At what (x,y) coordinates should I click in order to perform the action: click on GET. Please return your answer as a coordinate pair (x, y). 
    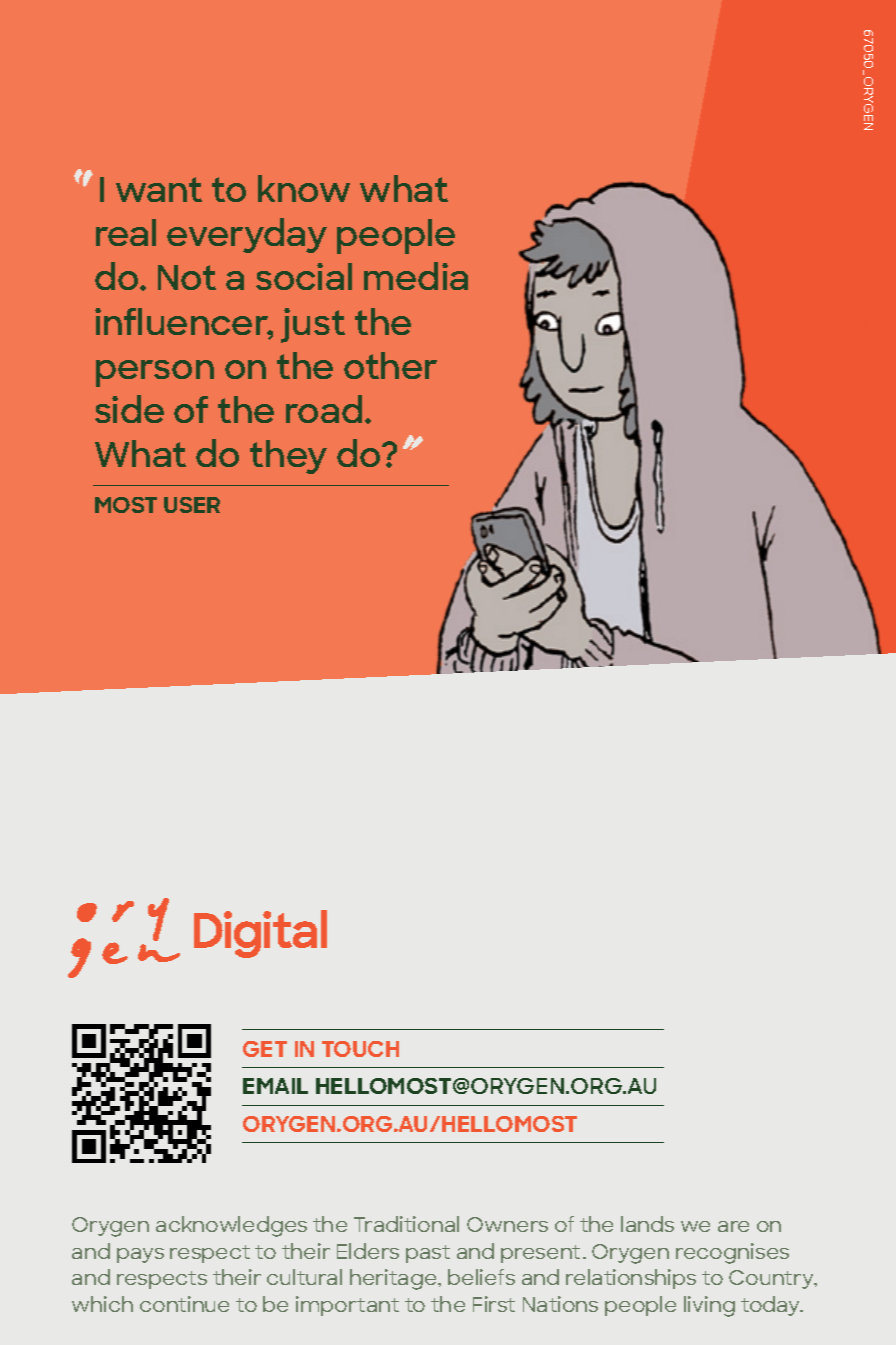
    Looking at the image, I should click on (265, 1049).
